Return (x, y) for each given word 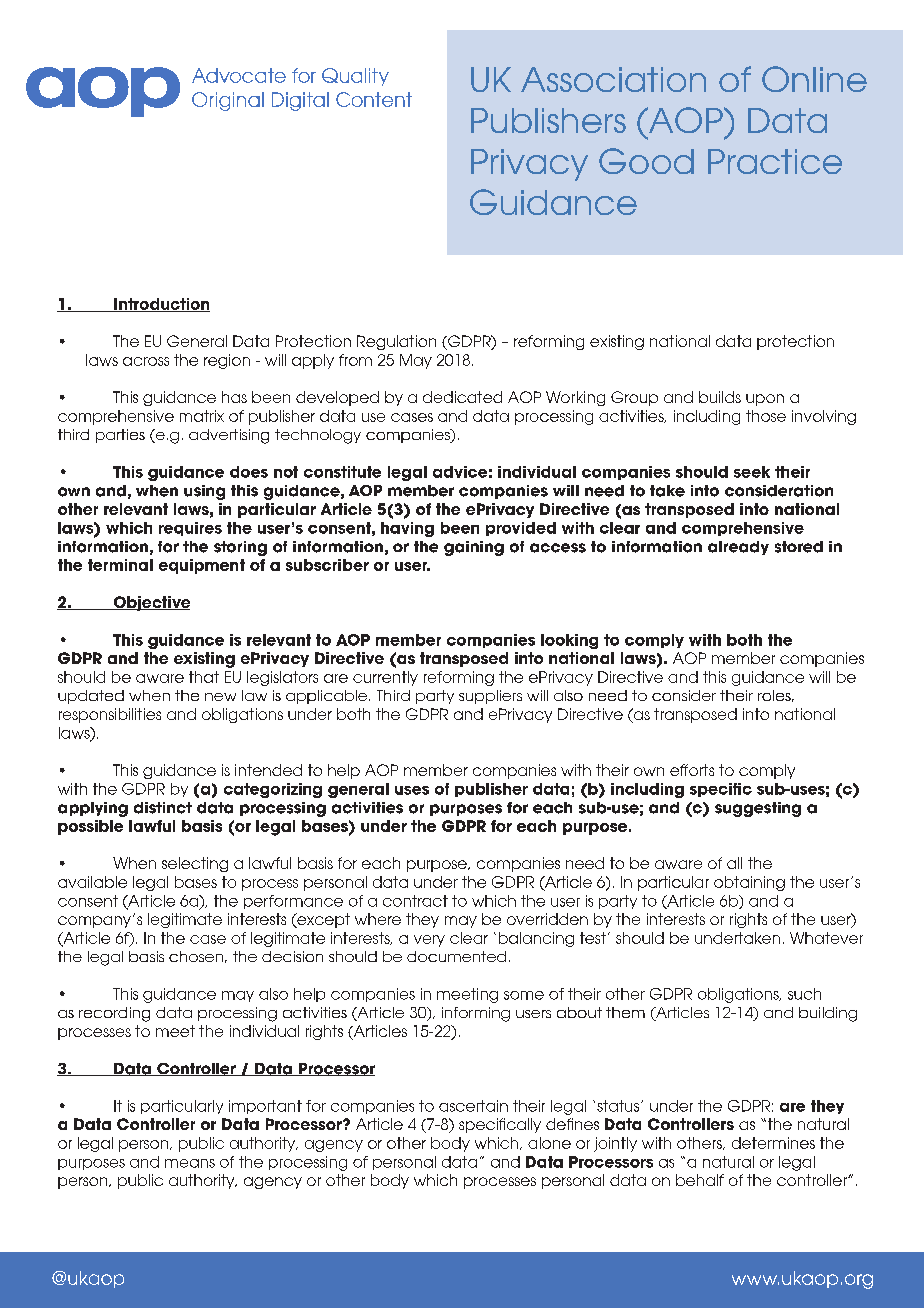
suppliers (490, 697)
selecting (195, 864)
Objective (150, 603)
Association (613, 79)
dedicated (462, 397)
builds (720, 397)
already (738, 548)
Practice (775, 161)
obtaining (749, 883)
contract (415, 901)
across (146, 361)
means (190, 1163)
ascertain (473, 1106)
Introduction (161, 305)
